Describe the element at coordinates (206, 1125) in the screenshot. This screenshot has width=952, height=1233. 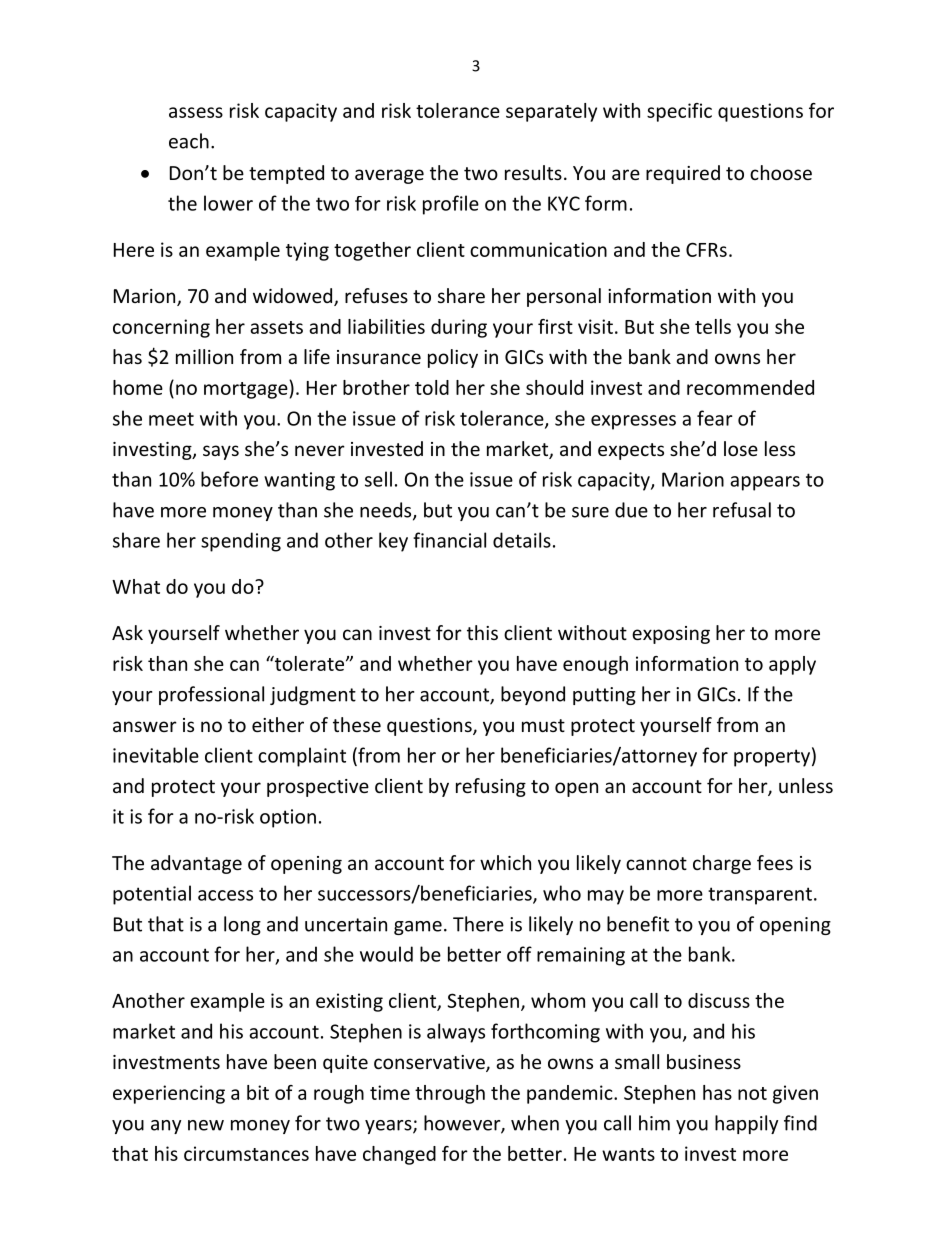
I see `new` at that location.
